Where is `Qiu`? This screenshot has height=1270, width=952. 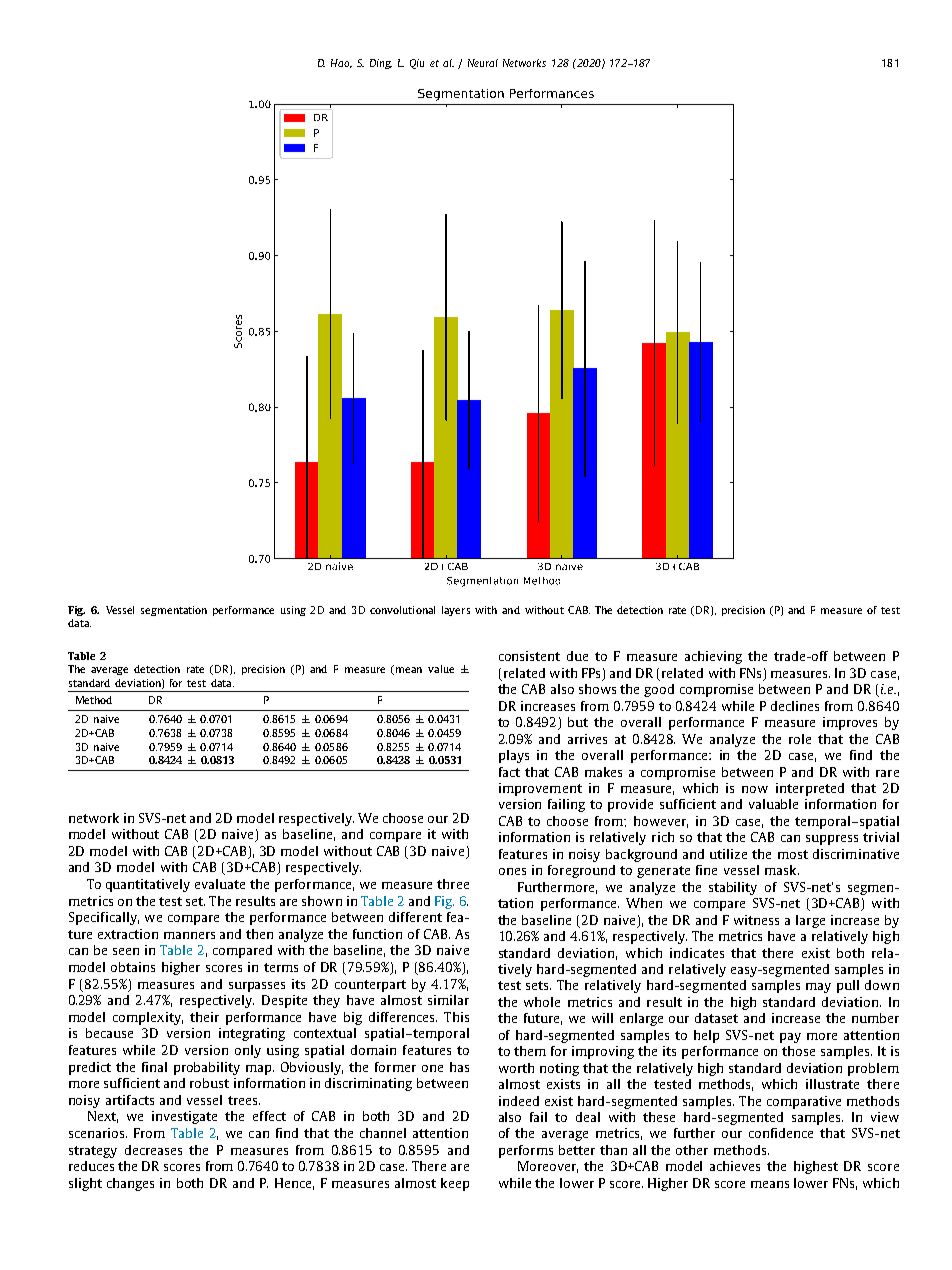
Qiu is located at coordinates (417, 64).
